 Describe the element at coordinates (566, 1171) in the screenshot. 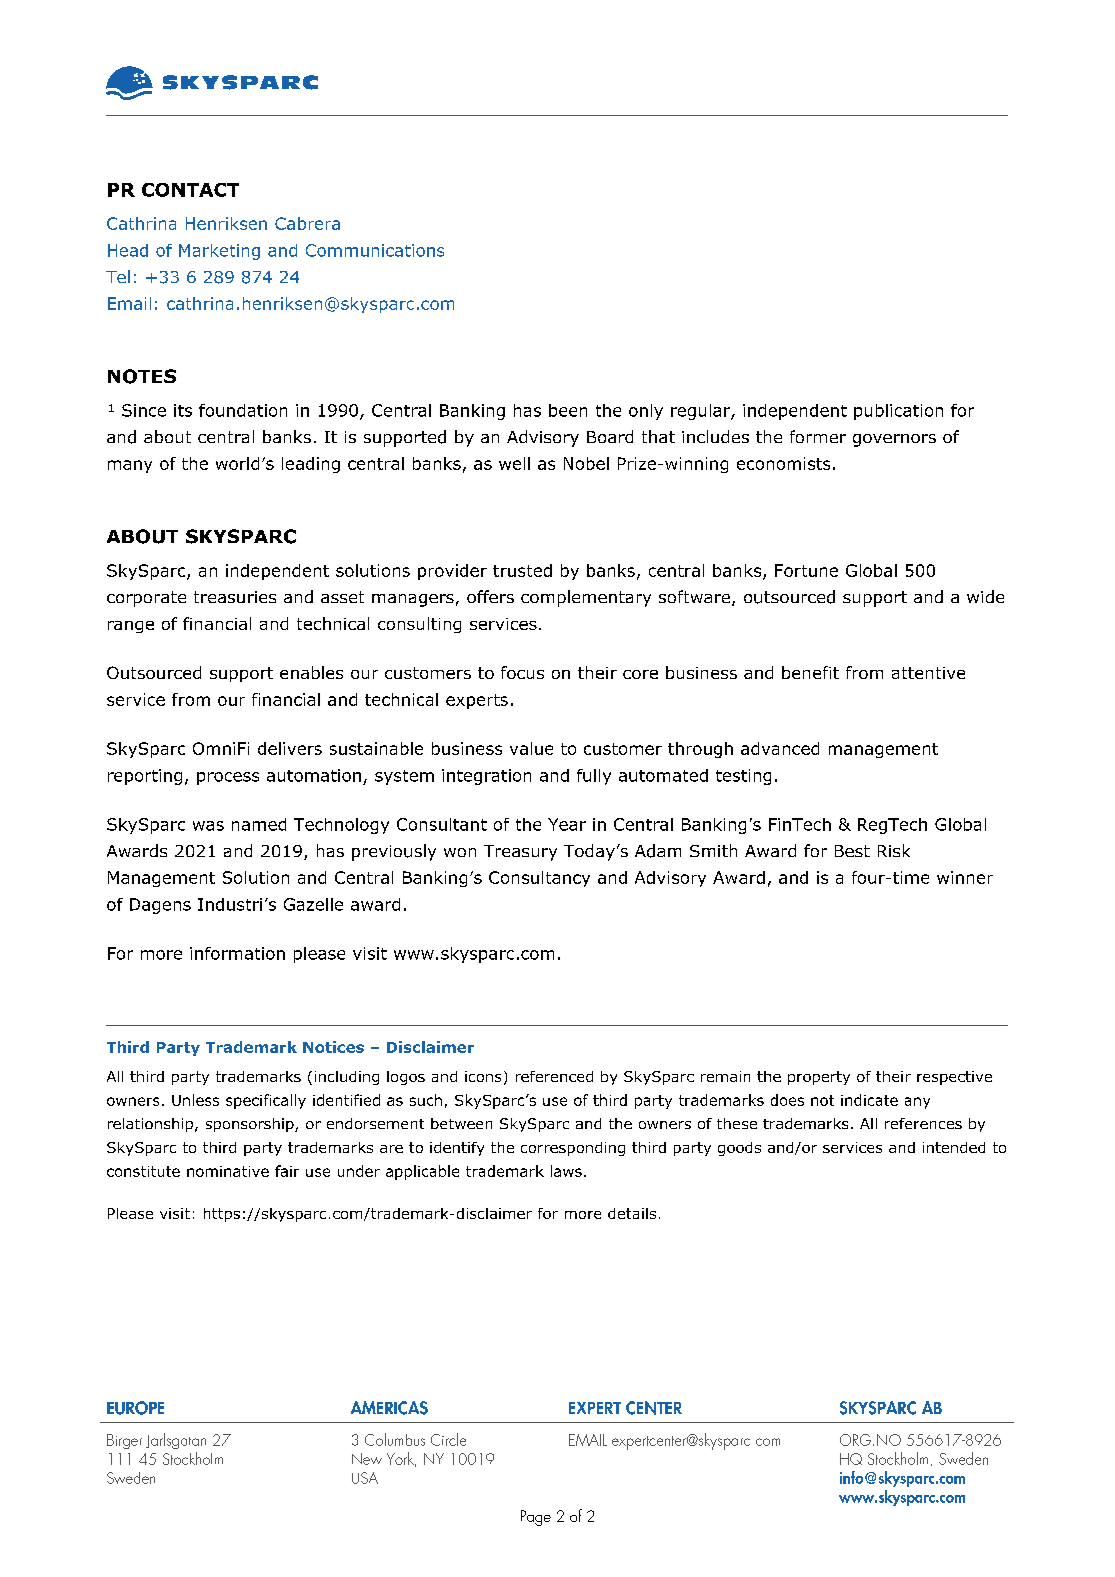

I see `laws` at that location.
